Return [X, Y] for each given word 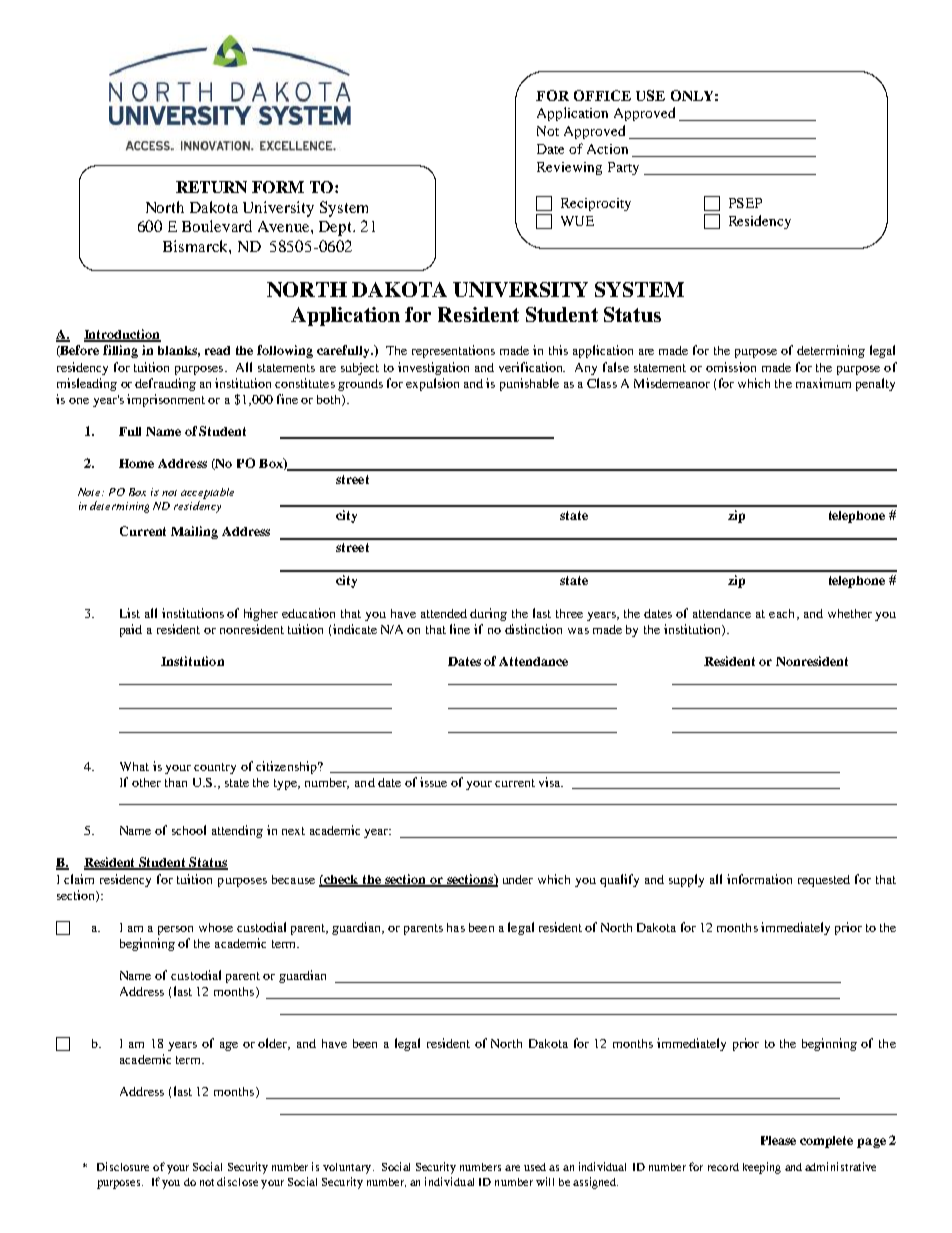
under [518, 879]
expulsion [432, 384]
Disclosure [123, 1166]
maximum [823, 383]
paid [131, 630]
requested [824, 881]
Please [778, 1140]
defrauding [165, 384]
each [781, 613]
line [460, 629]
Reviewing [569, 168]
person [175, 930]
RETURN [211, 187]
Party [623, 168]
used [535, 1167]
